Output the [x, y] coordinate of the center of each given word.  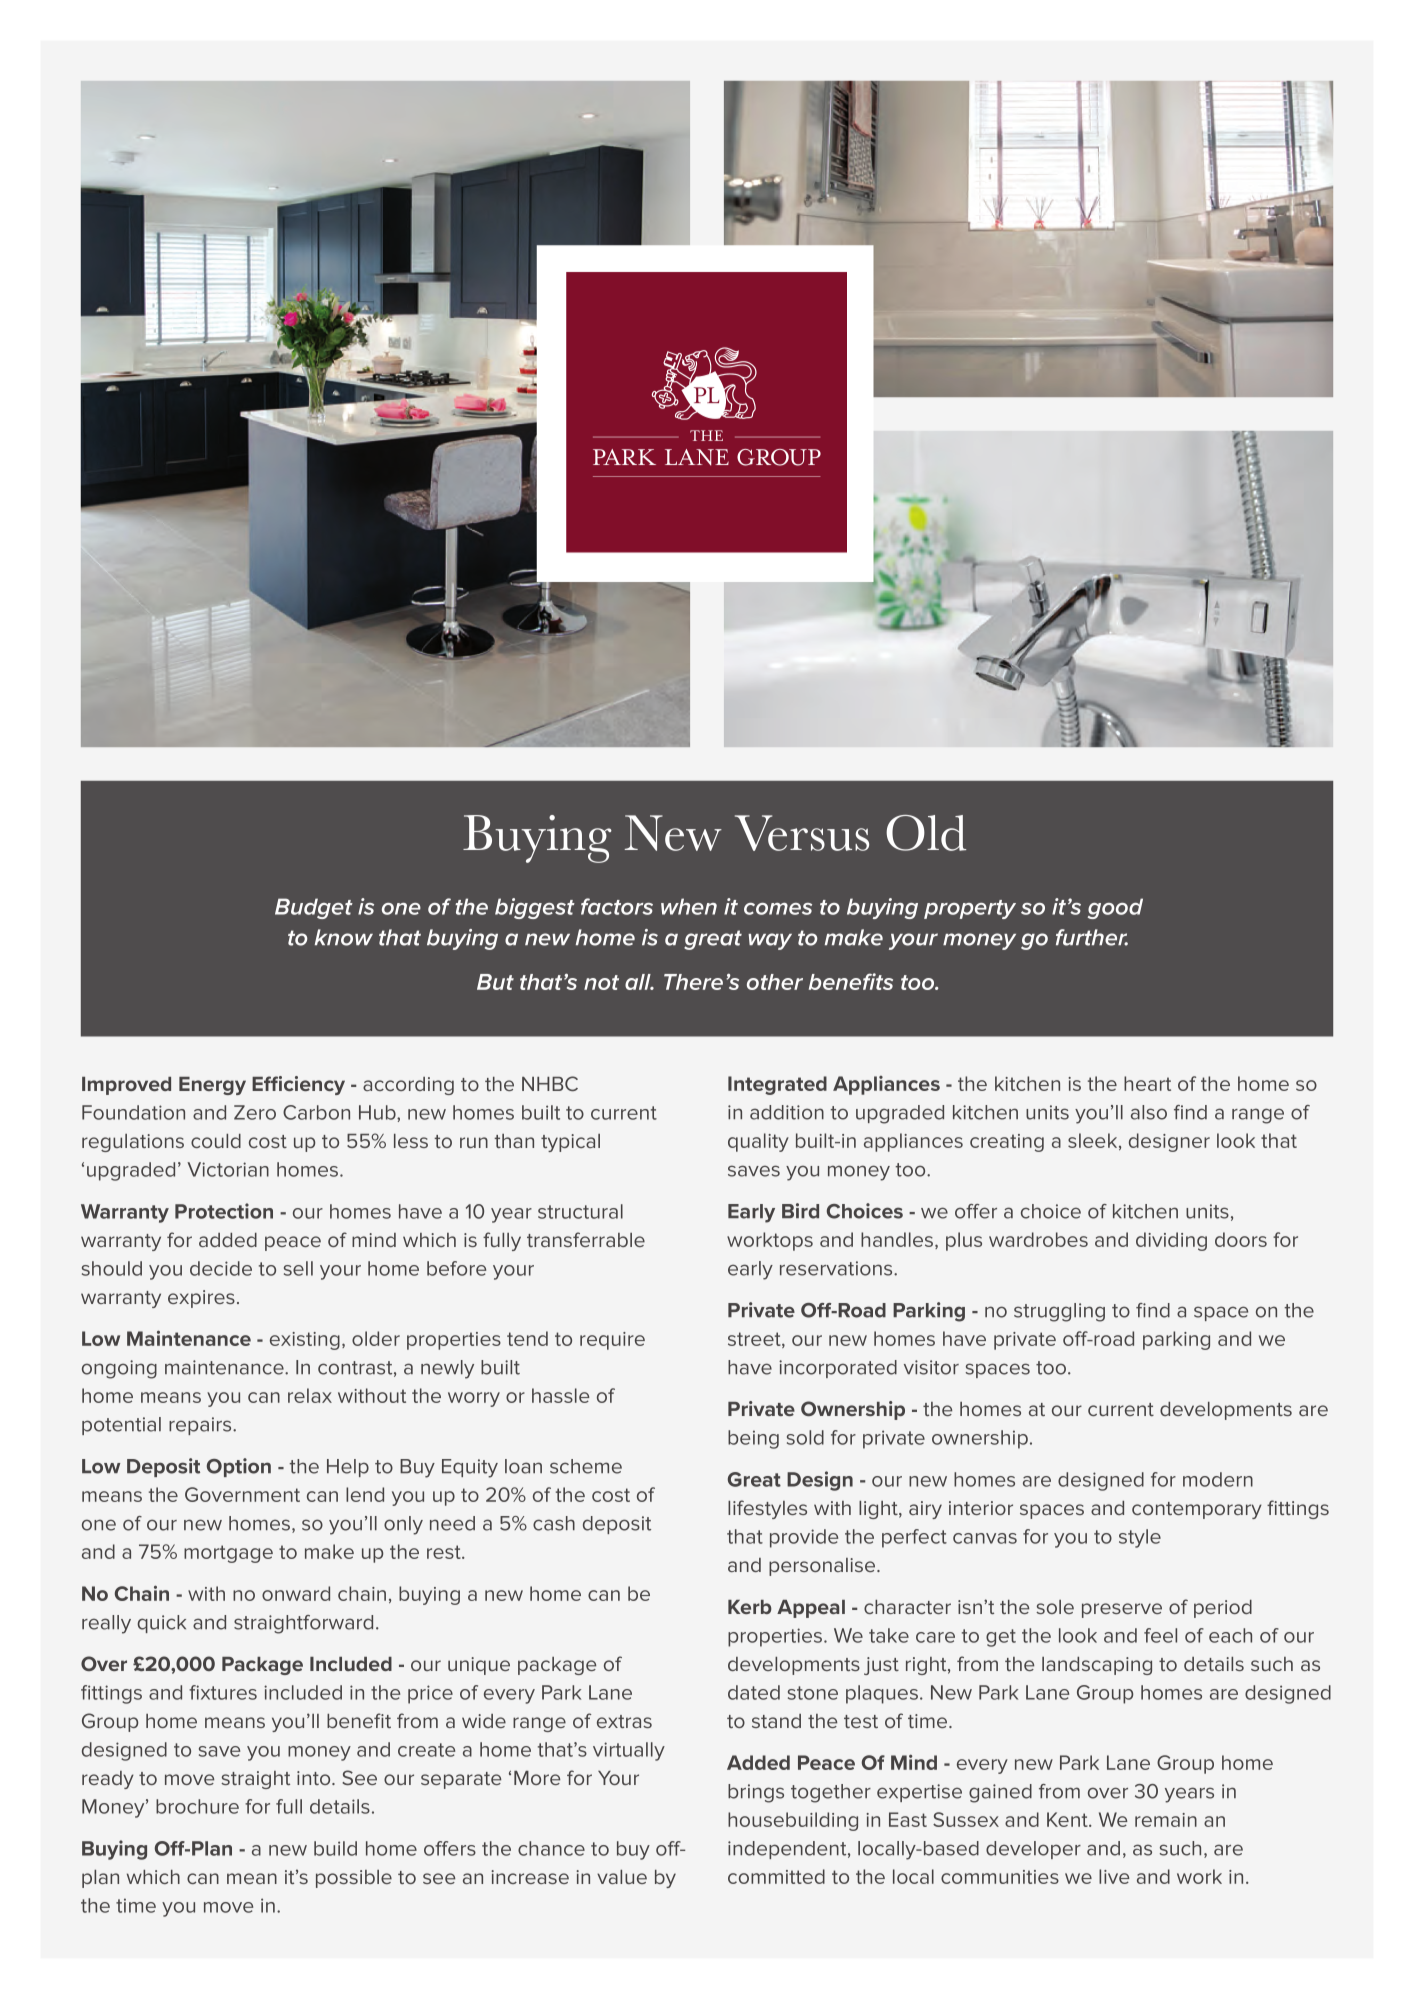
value [622, 1877]
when [689, 906]
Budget [314, 908]
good [1115, 908]
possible [354, 1879]
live [1114, 1876]
